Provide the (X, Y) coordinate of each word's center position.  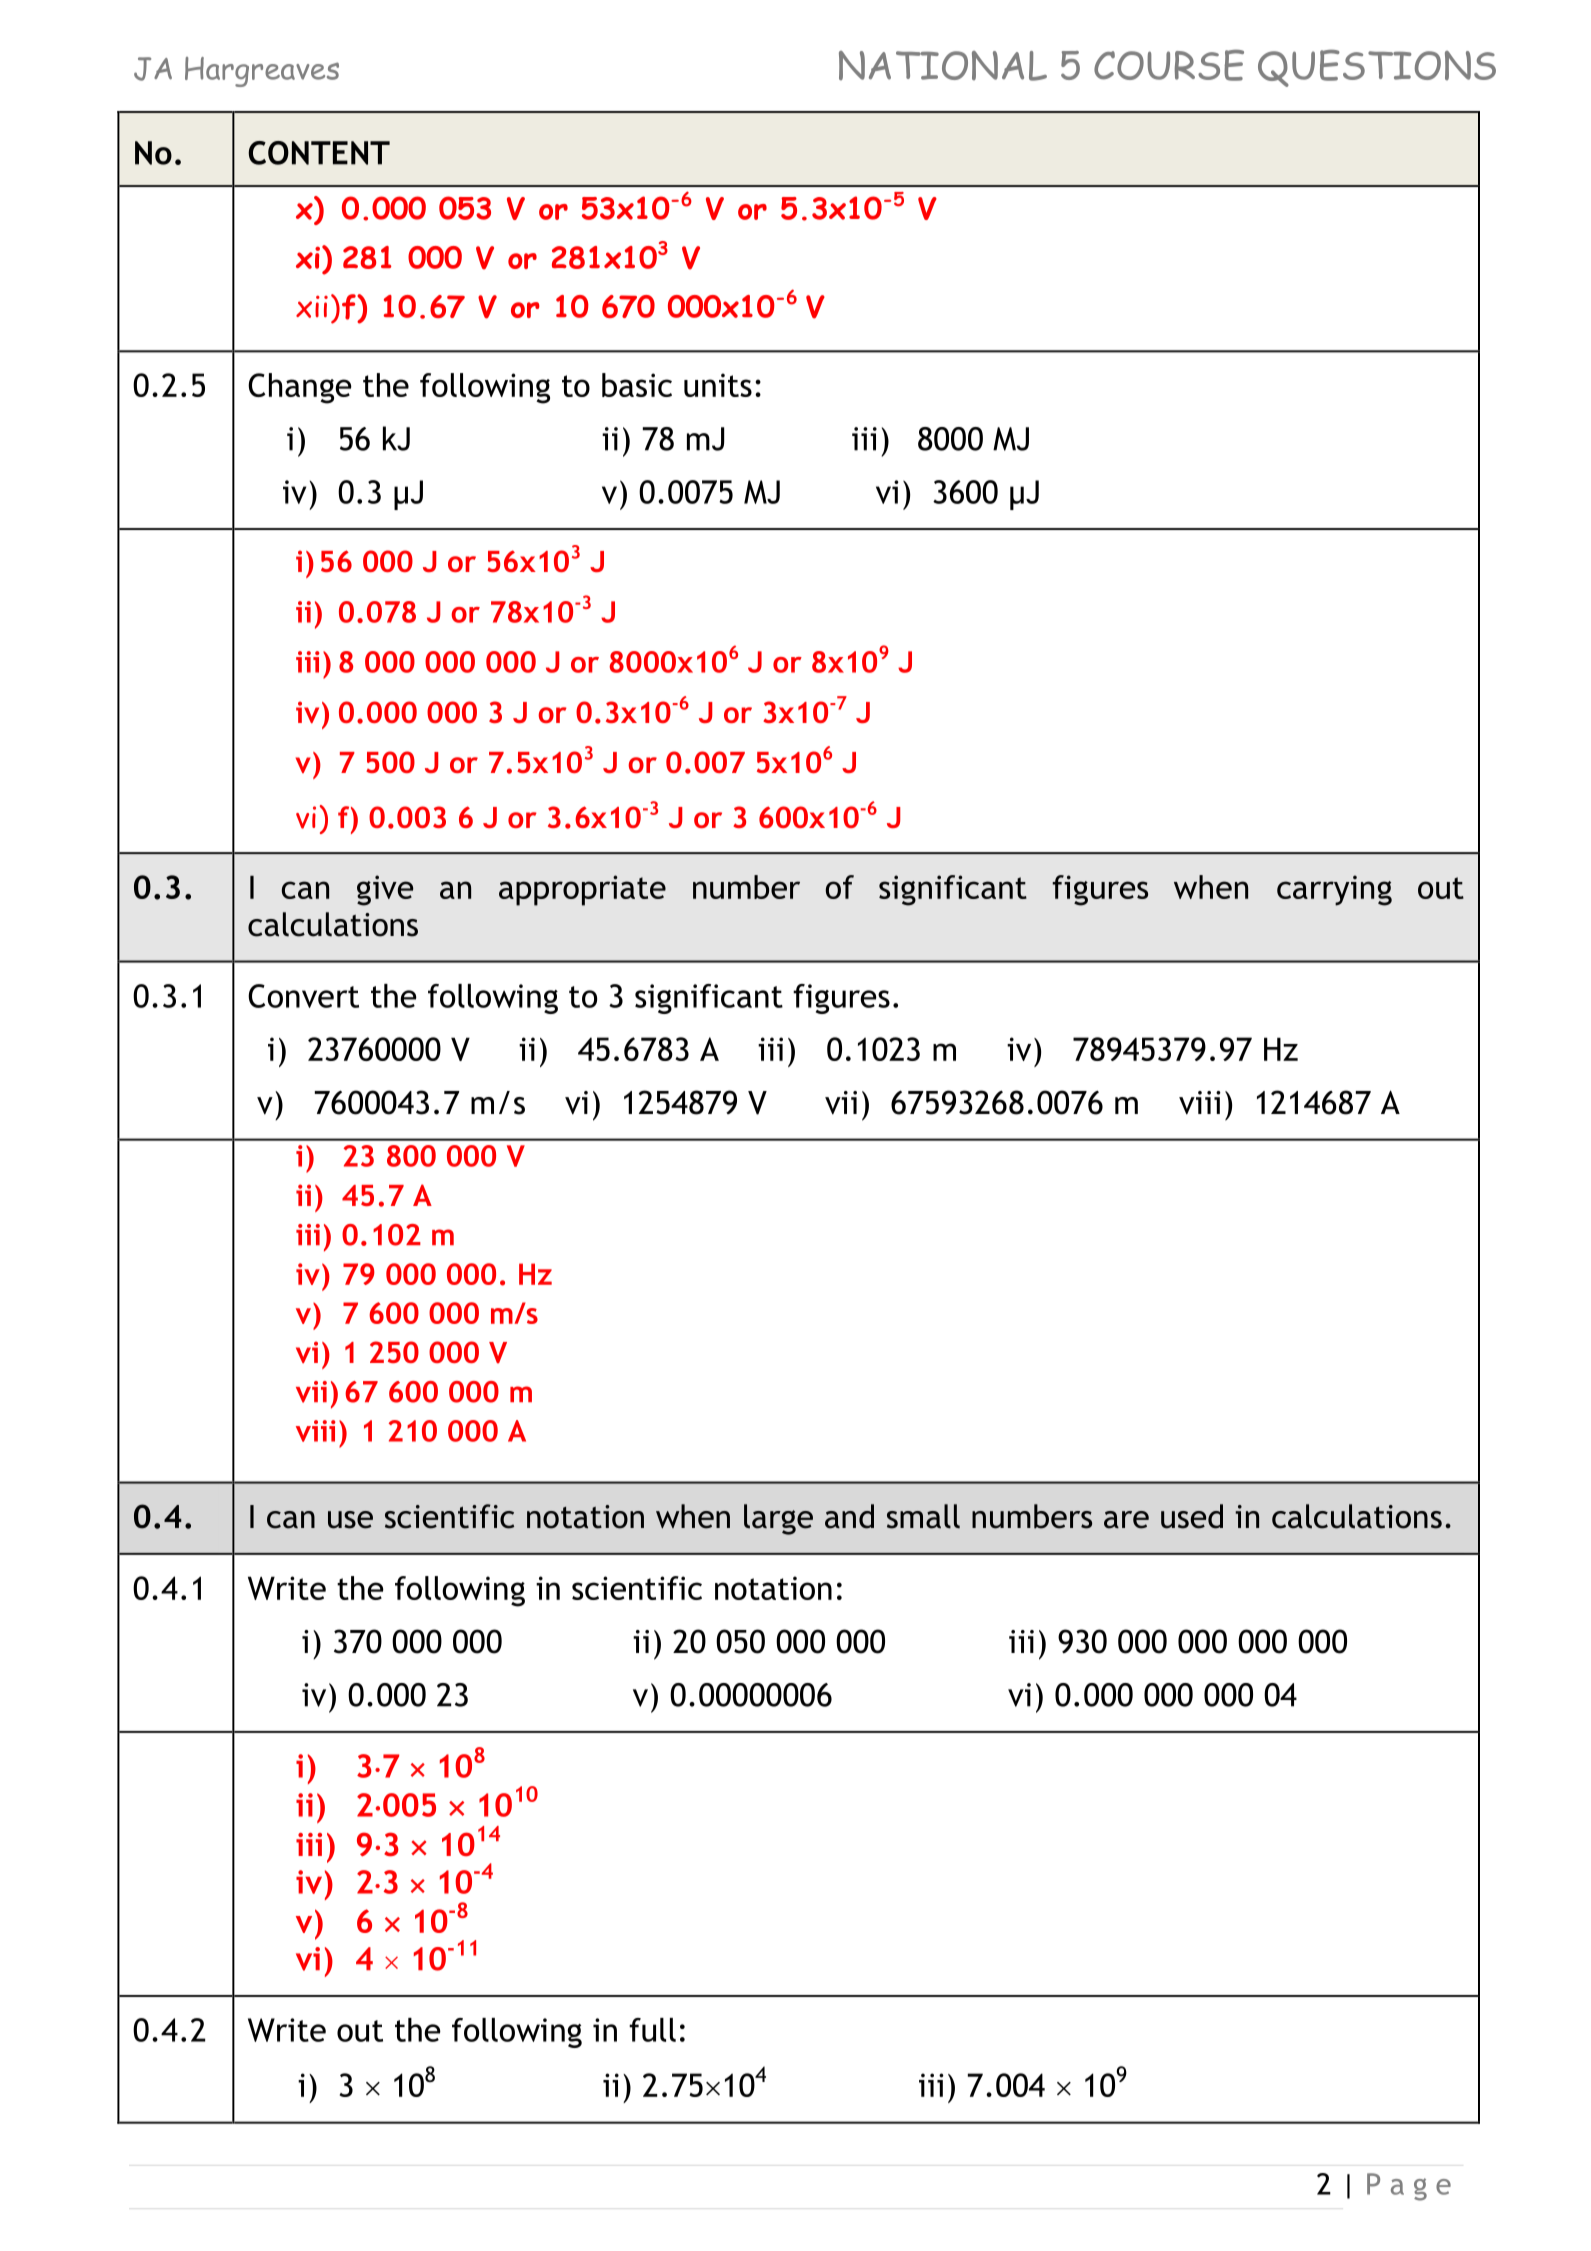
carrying (1334, 890)
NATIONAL (943, 66)
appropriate (582, 890)
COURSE (1169, 65)
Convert (303, 996)
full (652, 2030)
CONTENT (319, 153)
